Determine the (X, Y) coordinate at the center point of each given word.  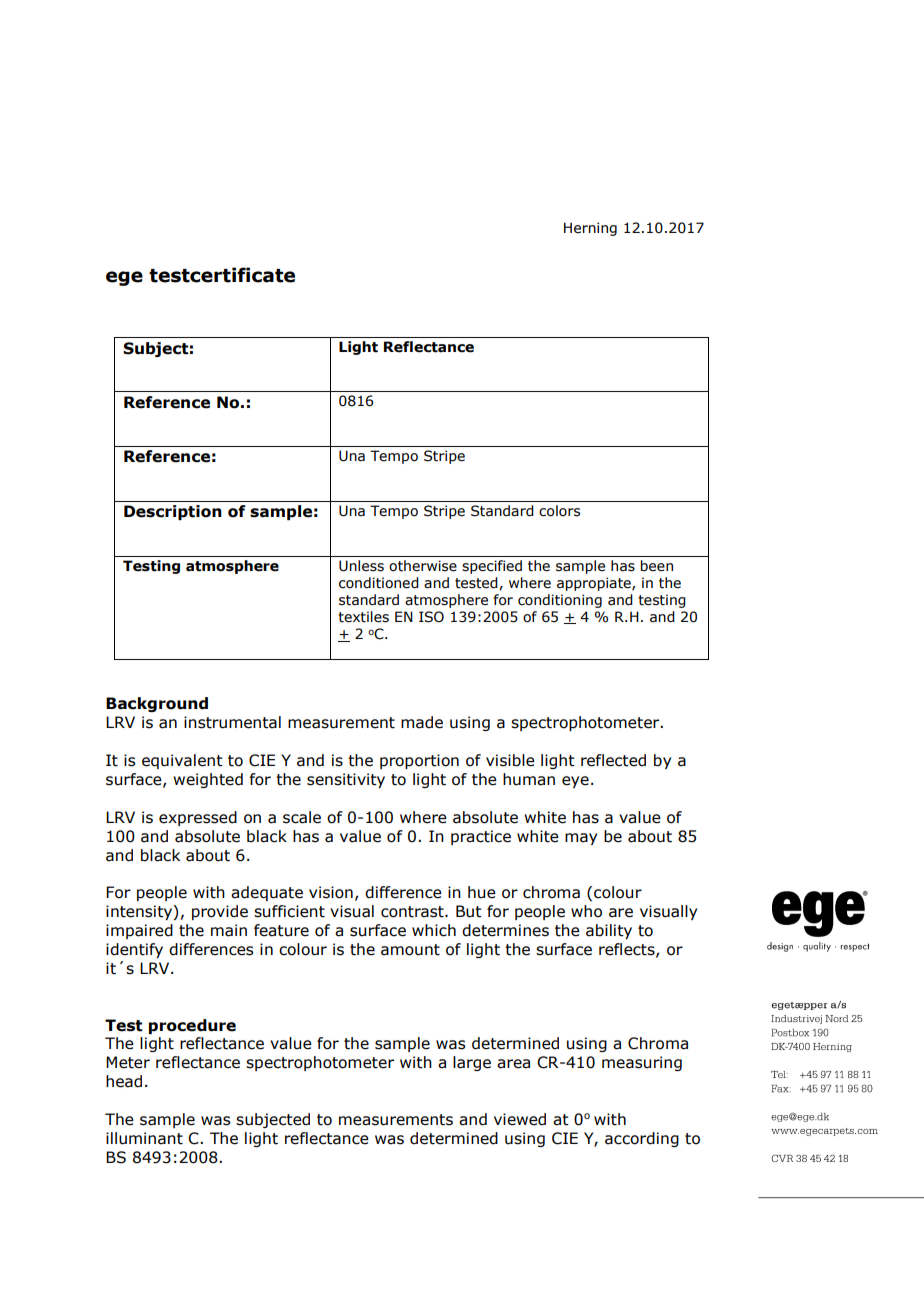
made (422, 722)
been (657, 566)
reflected (613, 760)
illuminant (144, 1138)
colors (559, 511)
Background (157, 704)
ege (124, 278)
